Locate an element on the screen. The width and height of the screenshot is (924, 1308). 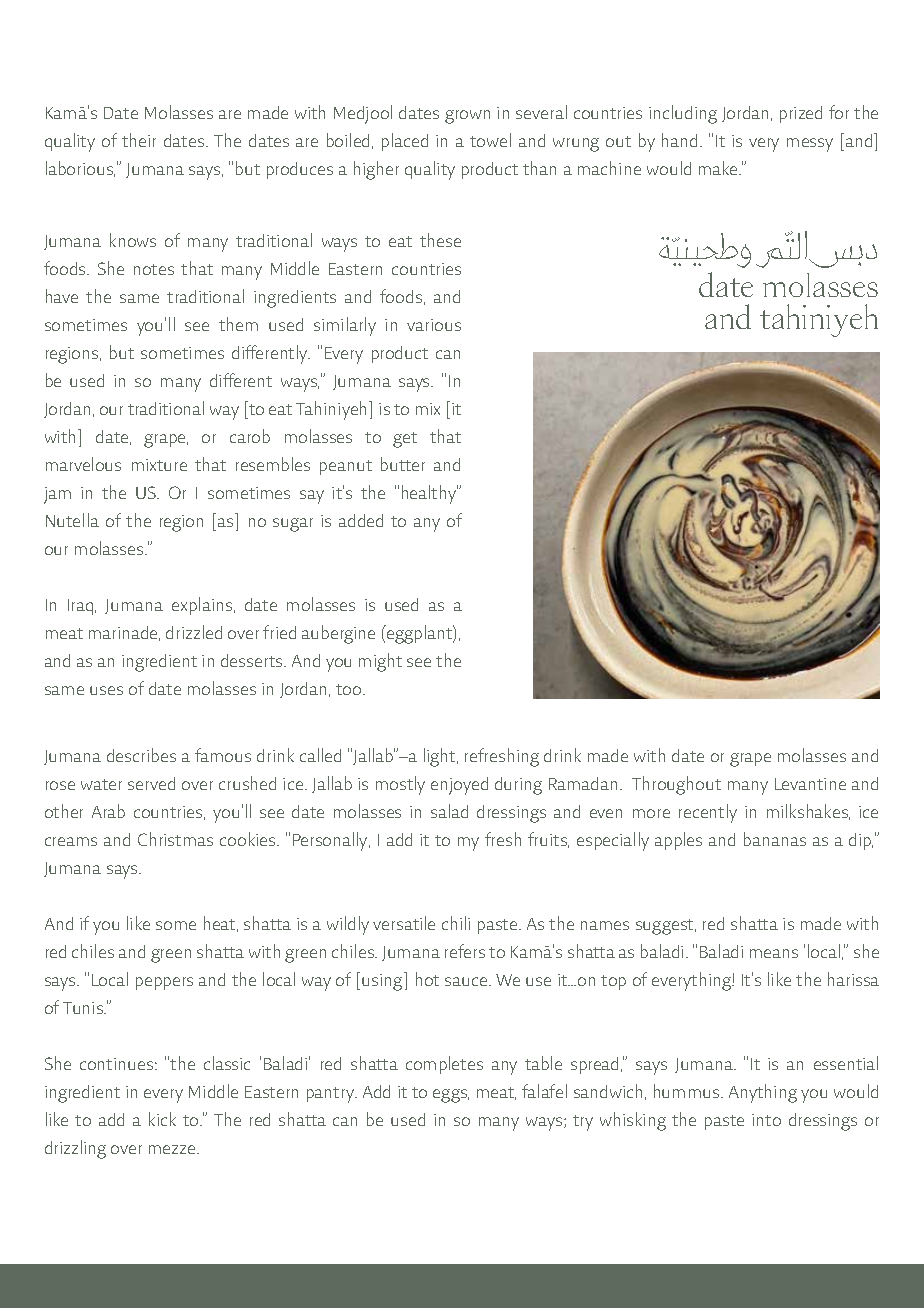
various is located at coordinates (434, 325).
